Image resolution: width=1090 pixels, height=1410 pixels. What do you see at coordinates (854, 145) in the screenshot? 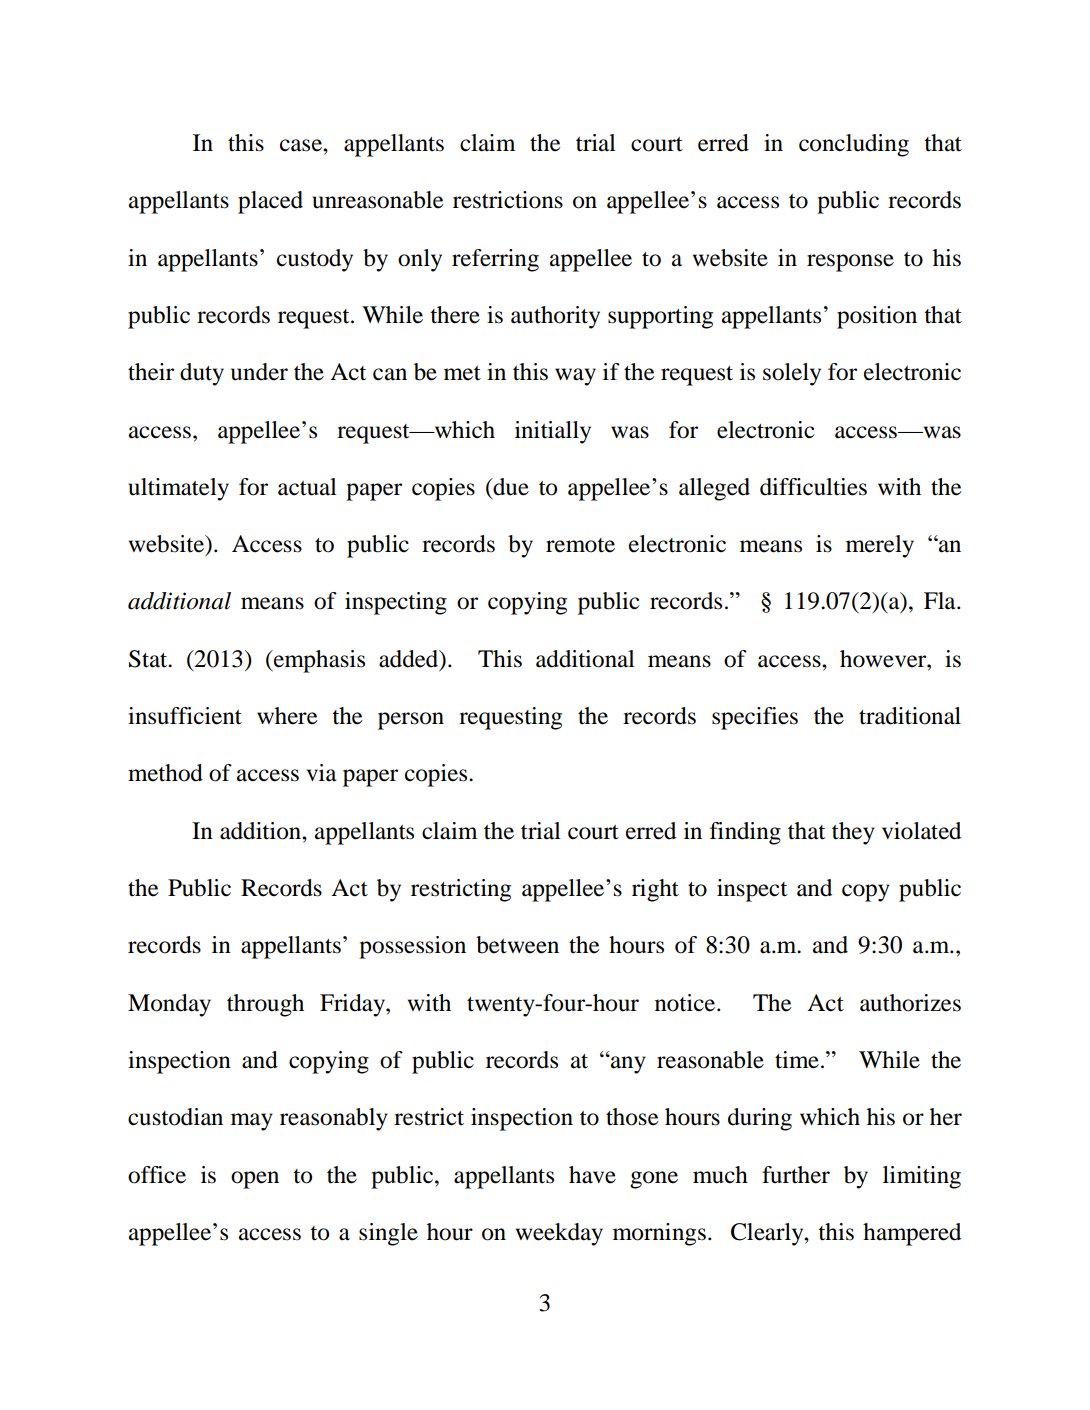
I see `concluding` at bounding box center [854, 145].
